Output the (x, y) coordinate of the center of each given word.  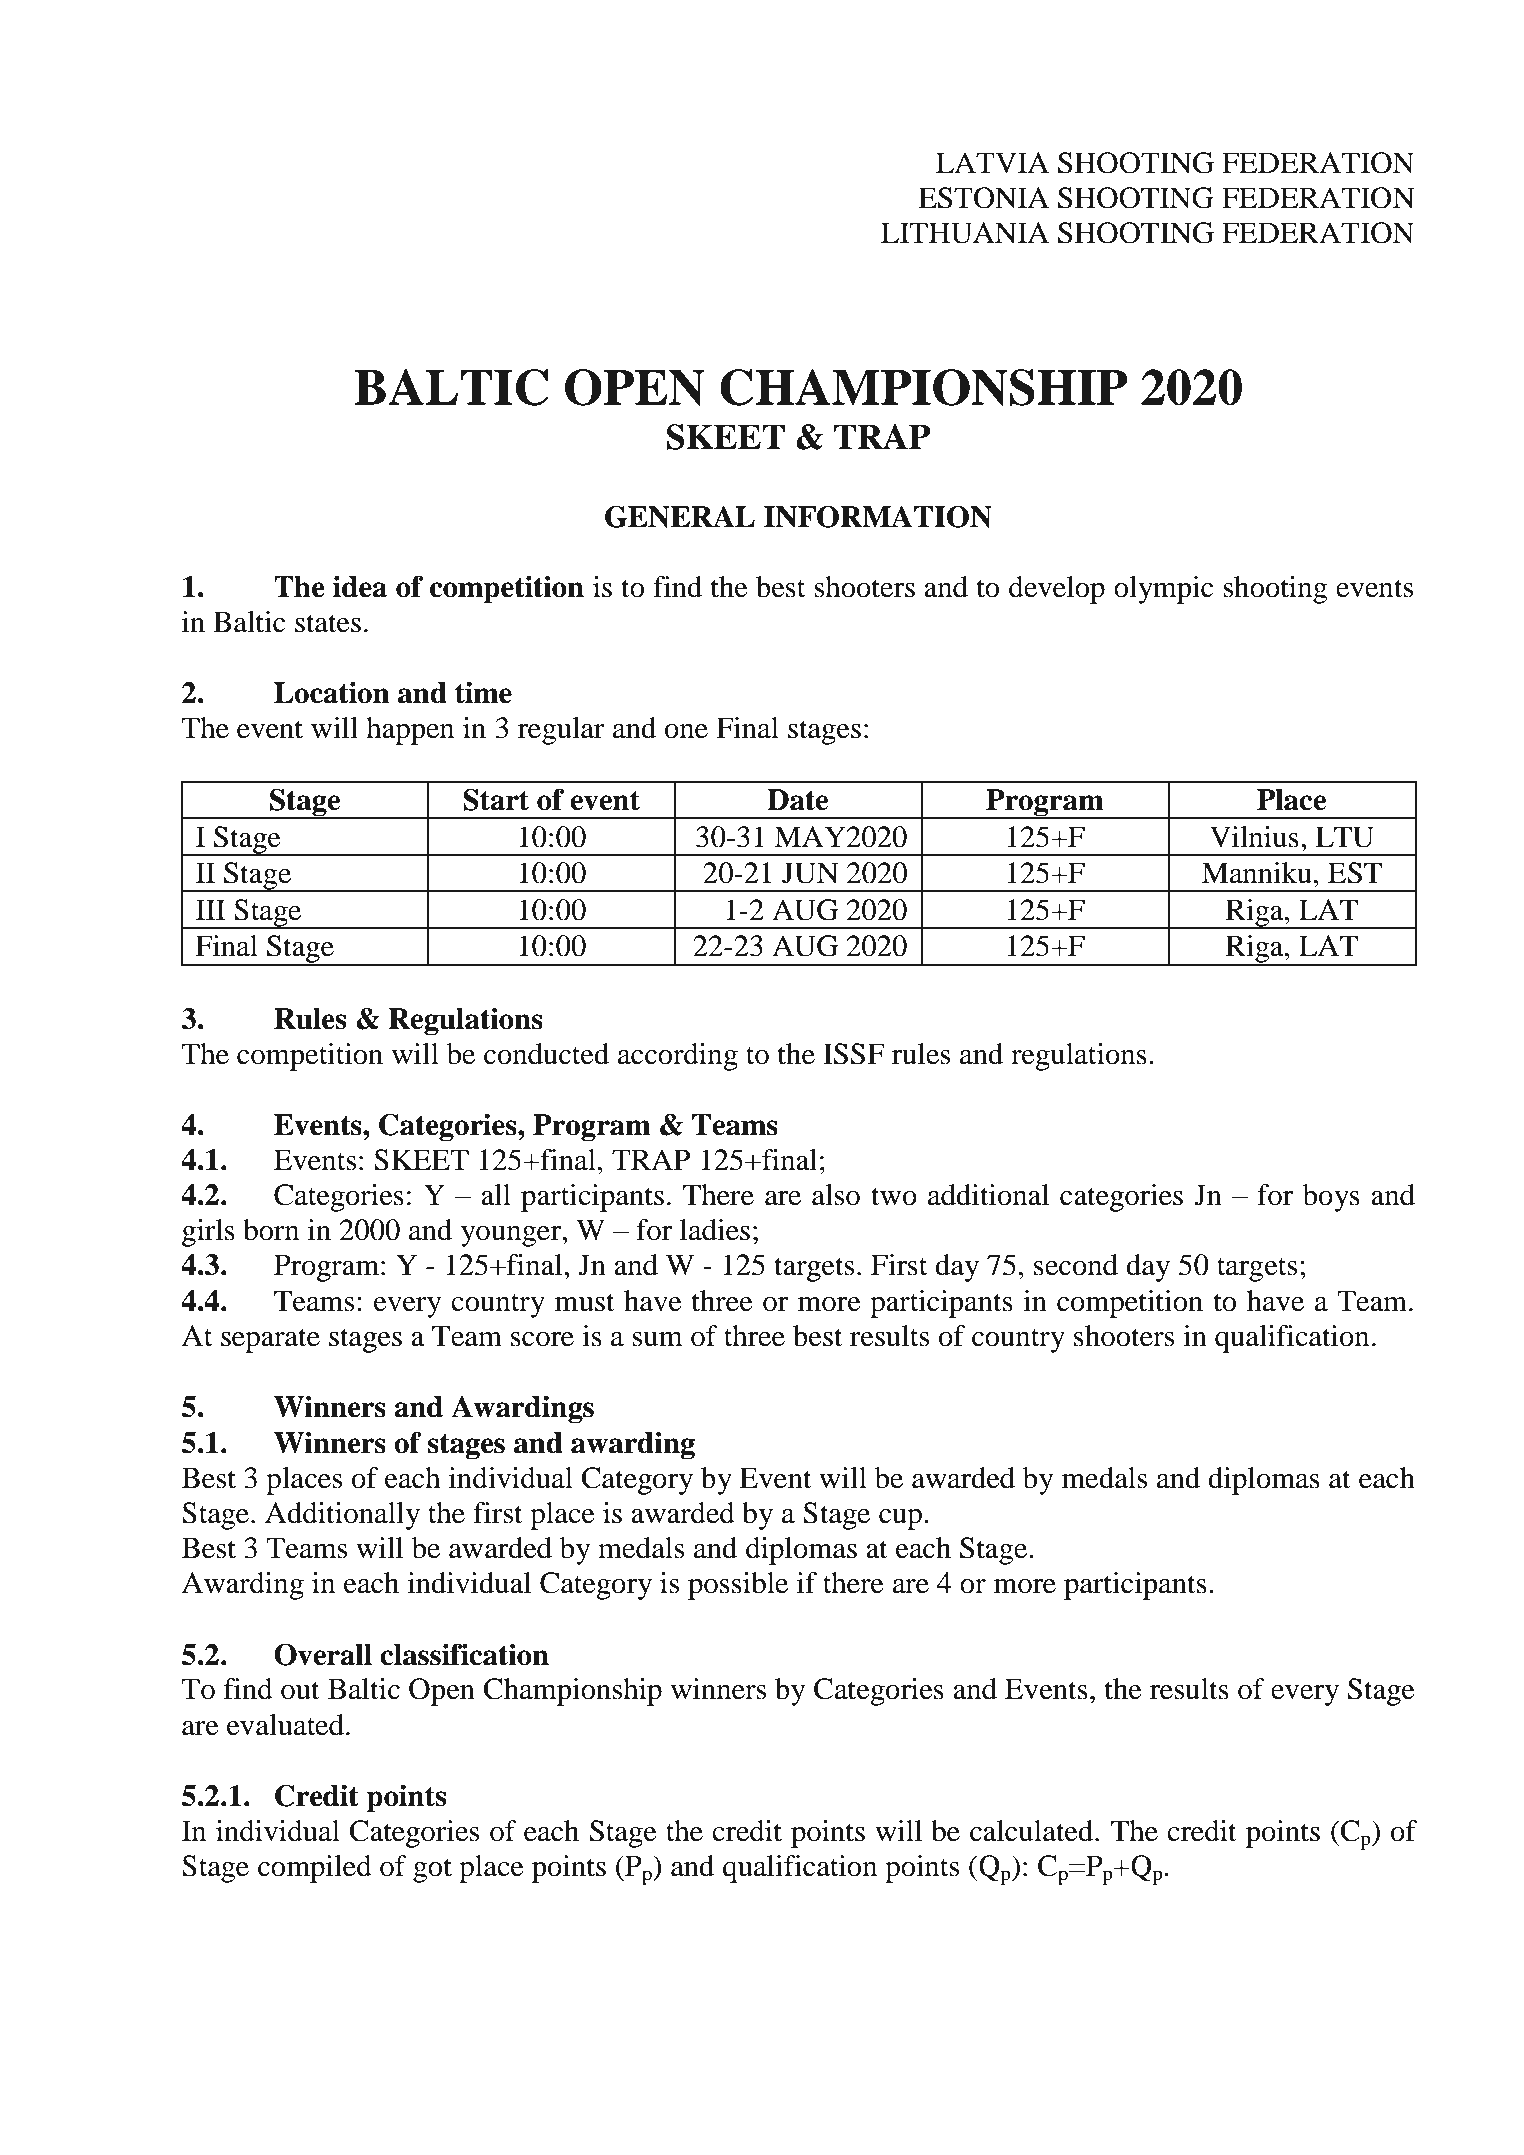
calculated (1033, 1831)
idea (360, 587)
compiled (315, 1869)
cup (902, 1519)
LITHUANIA (965, 233)
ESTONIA (983, 198)
